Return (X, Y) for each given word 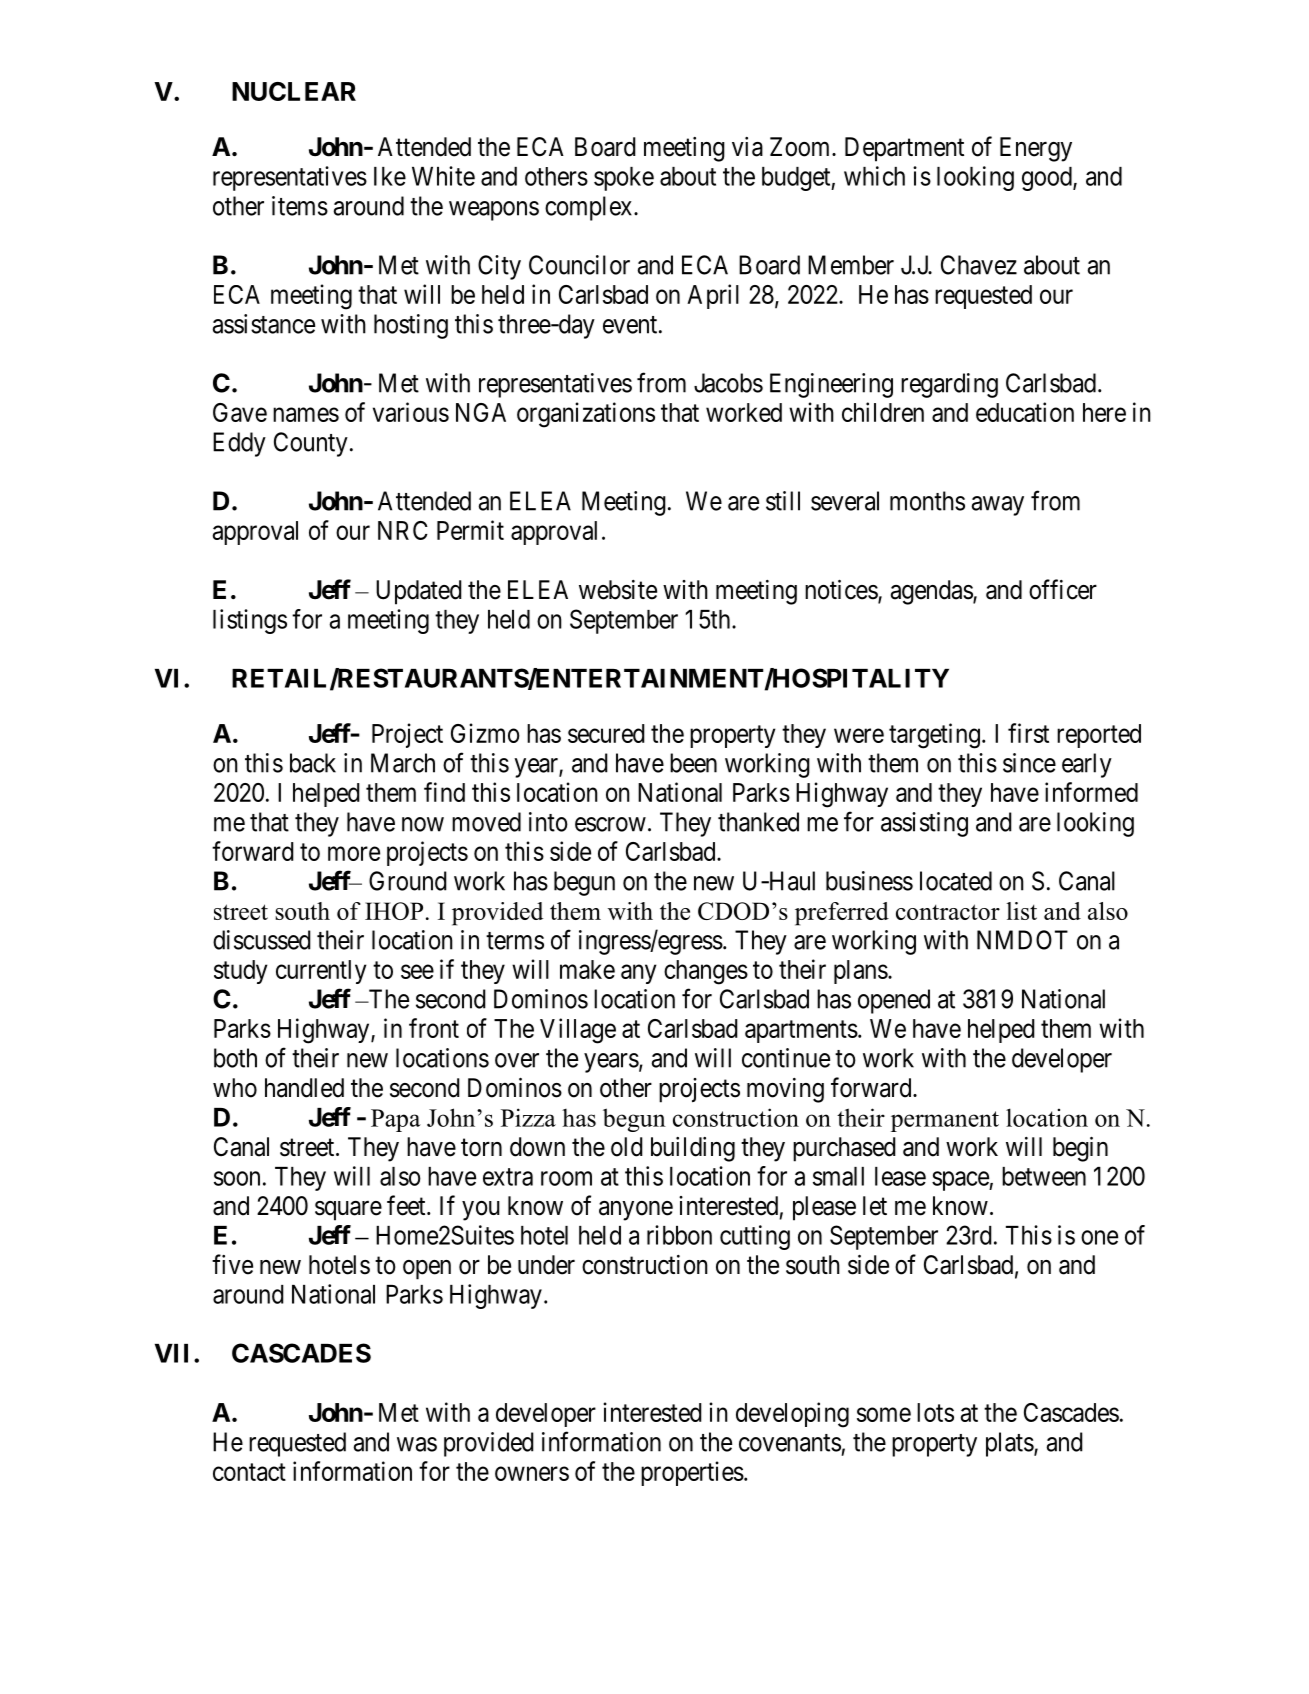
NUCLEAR (294, 91)
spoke (624, 179)
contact (249, 1472)
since (1029, 763)
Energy (1036, 149)
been (693, 763)
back (313, 763)
